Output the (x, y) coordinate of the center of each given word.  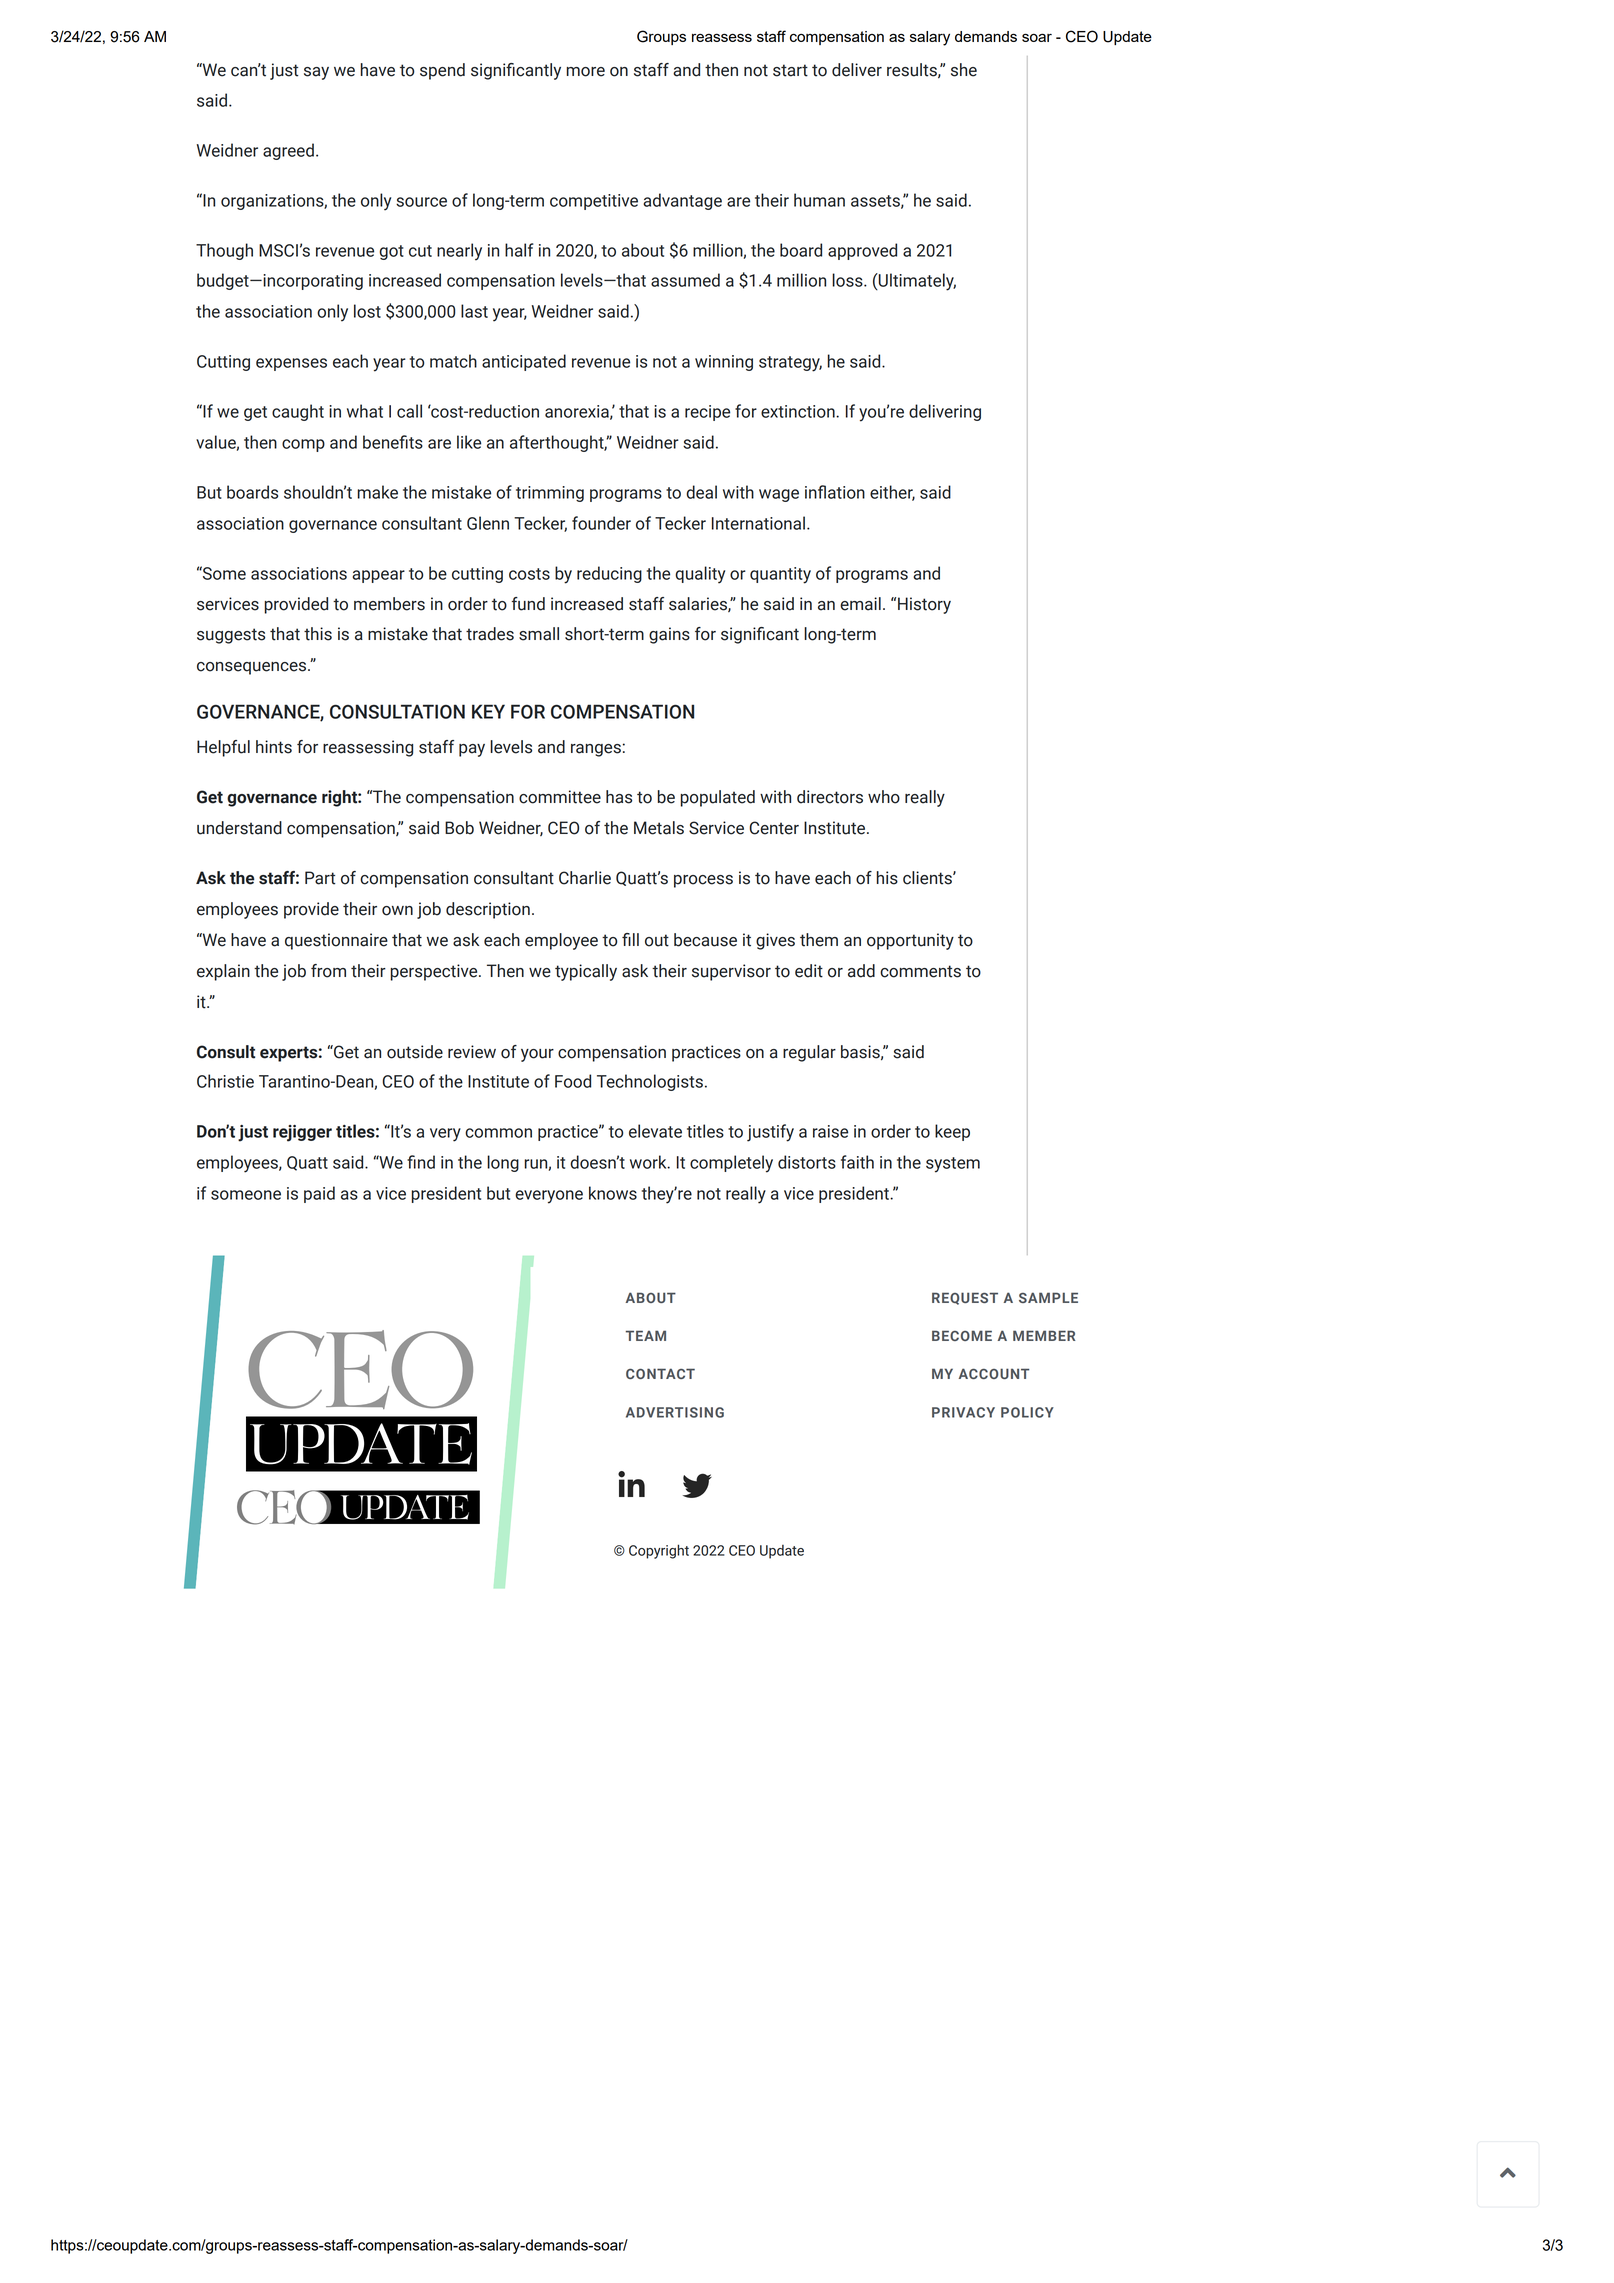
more (586, 72)
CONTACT (660, 1373)
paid (319, 1194)
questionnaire (336, 941)
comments (920, 971)
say (316, 73)
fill (630, 939)
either (892, 493)
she (964, 70)
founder (601, 523)
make (377, 492)
